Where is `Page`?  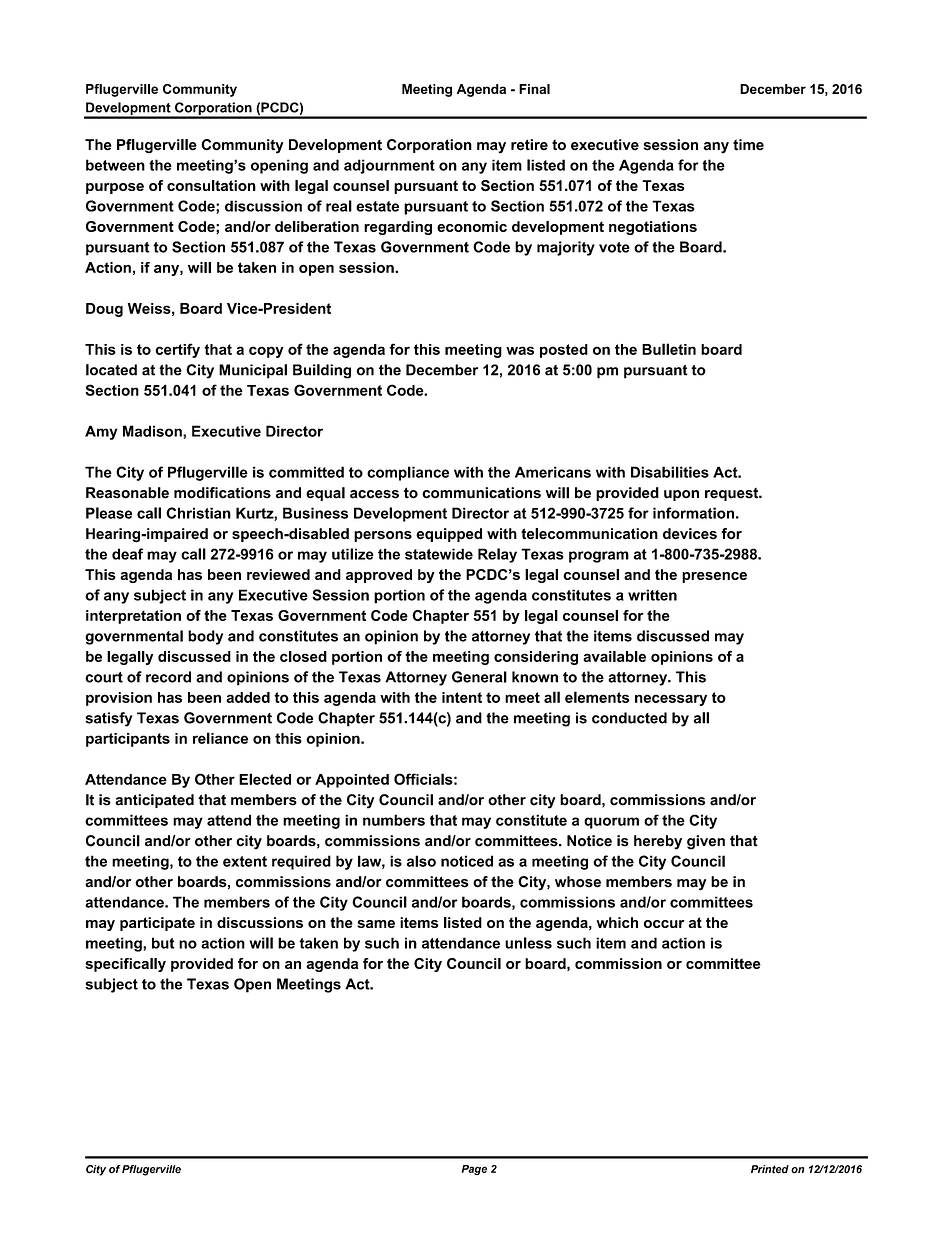
Page is located at coordinates (474, 1170).
